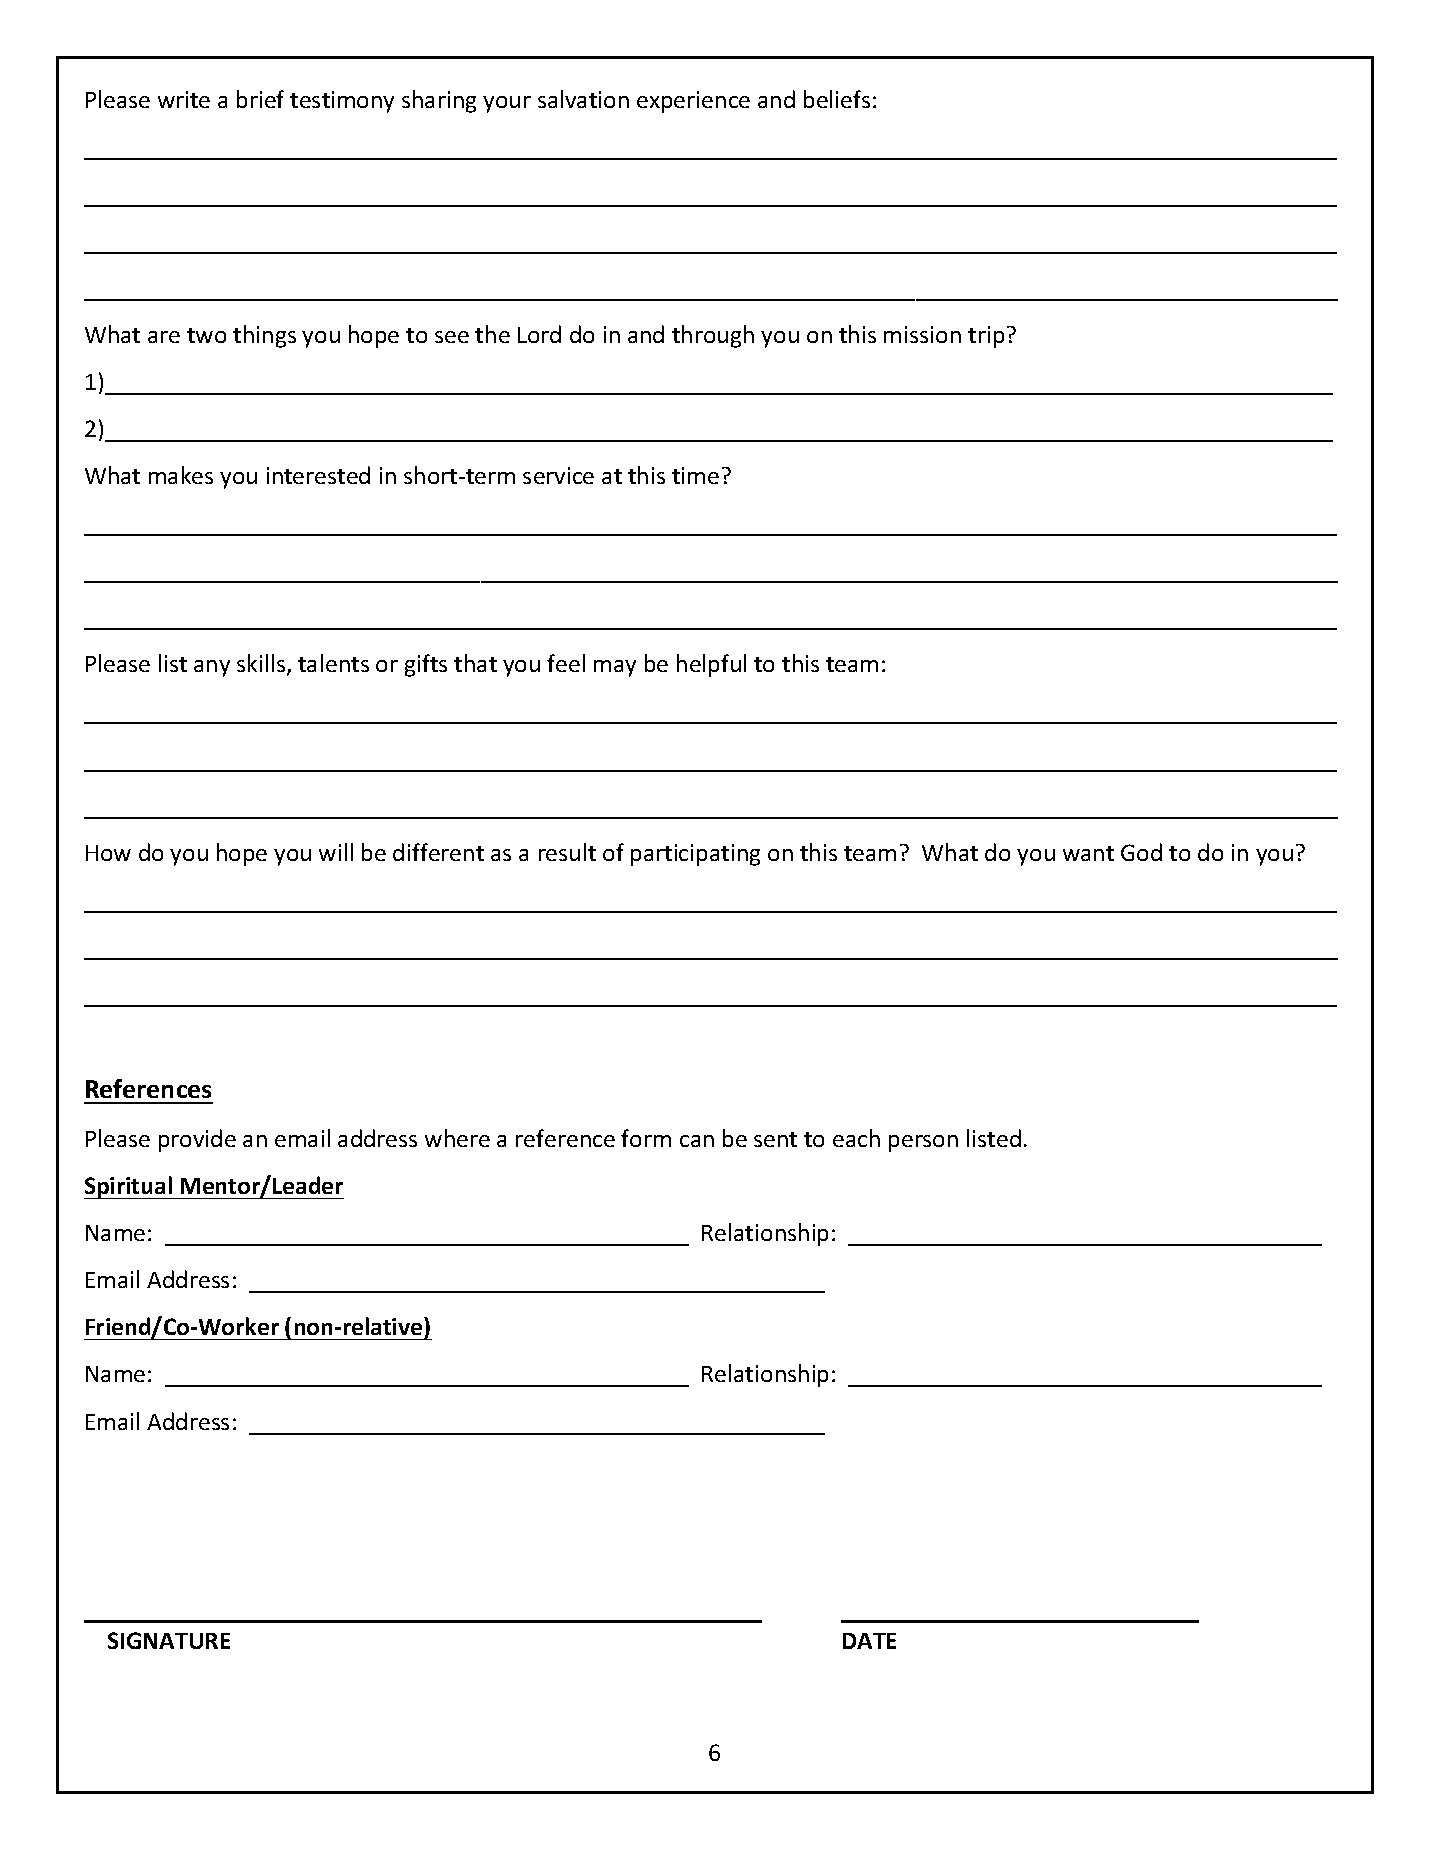 The width and height of the page is (1430, 1850). I want to click on form, so click(646, 1138).
